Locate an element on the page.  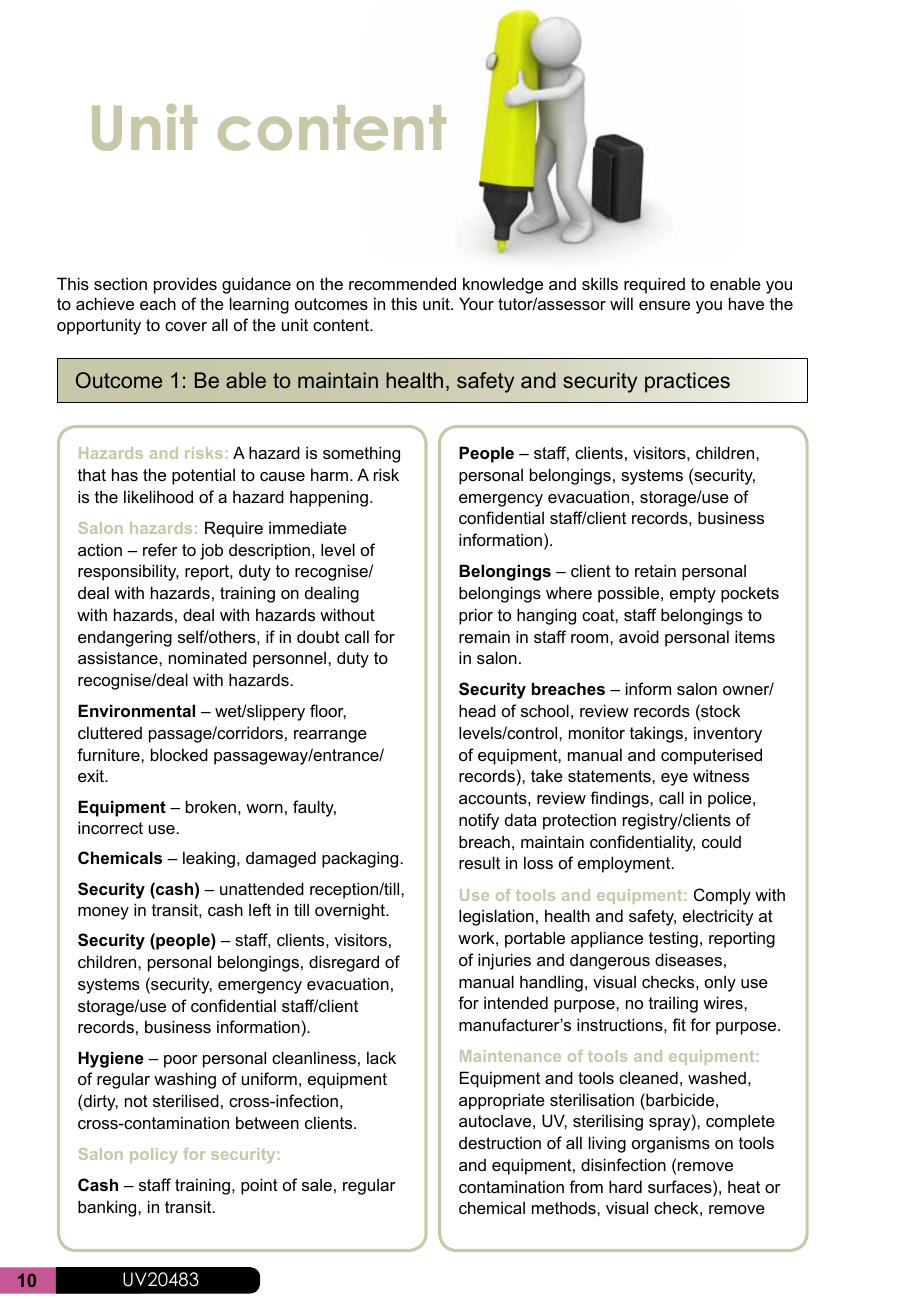
empty is located at coordinates (693, 595).
